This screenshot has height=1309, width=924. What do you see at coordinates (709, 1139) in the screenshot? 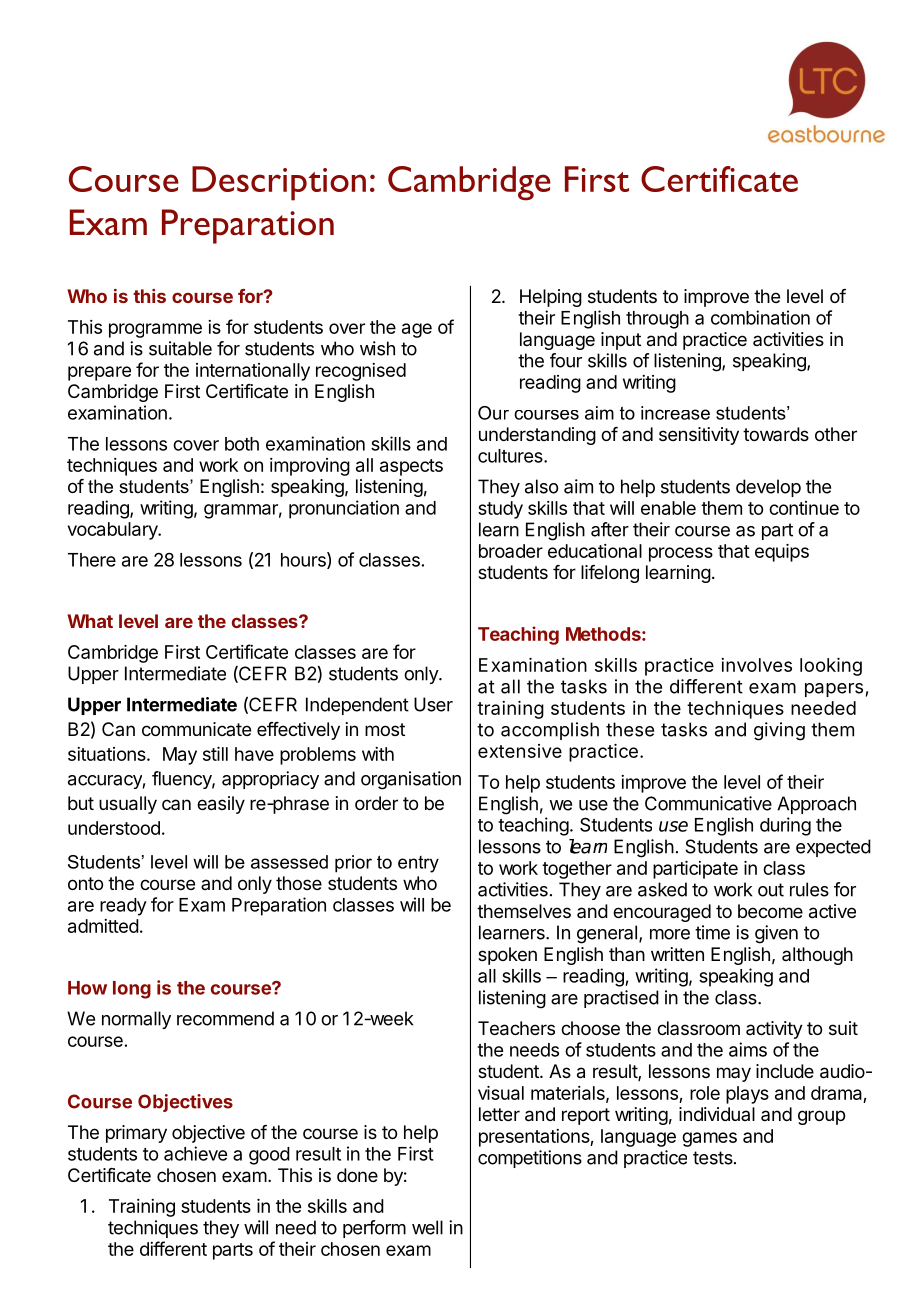
I see `games` at bounding box center [709, 1139].
